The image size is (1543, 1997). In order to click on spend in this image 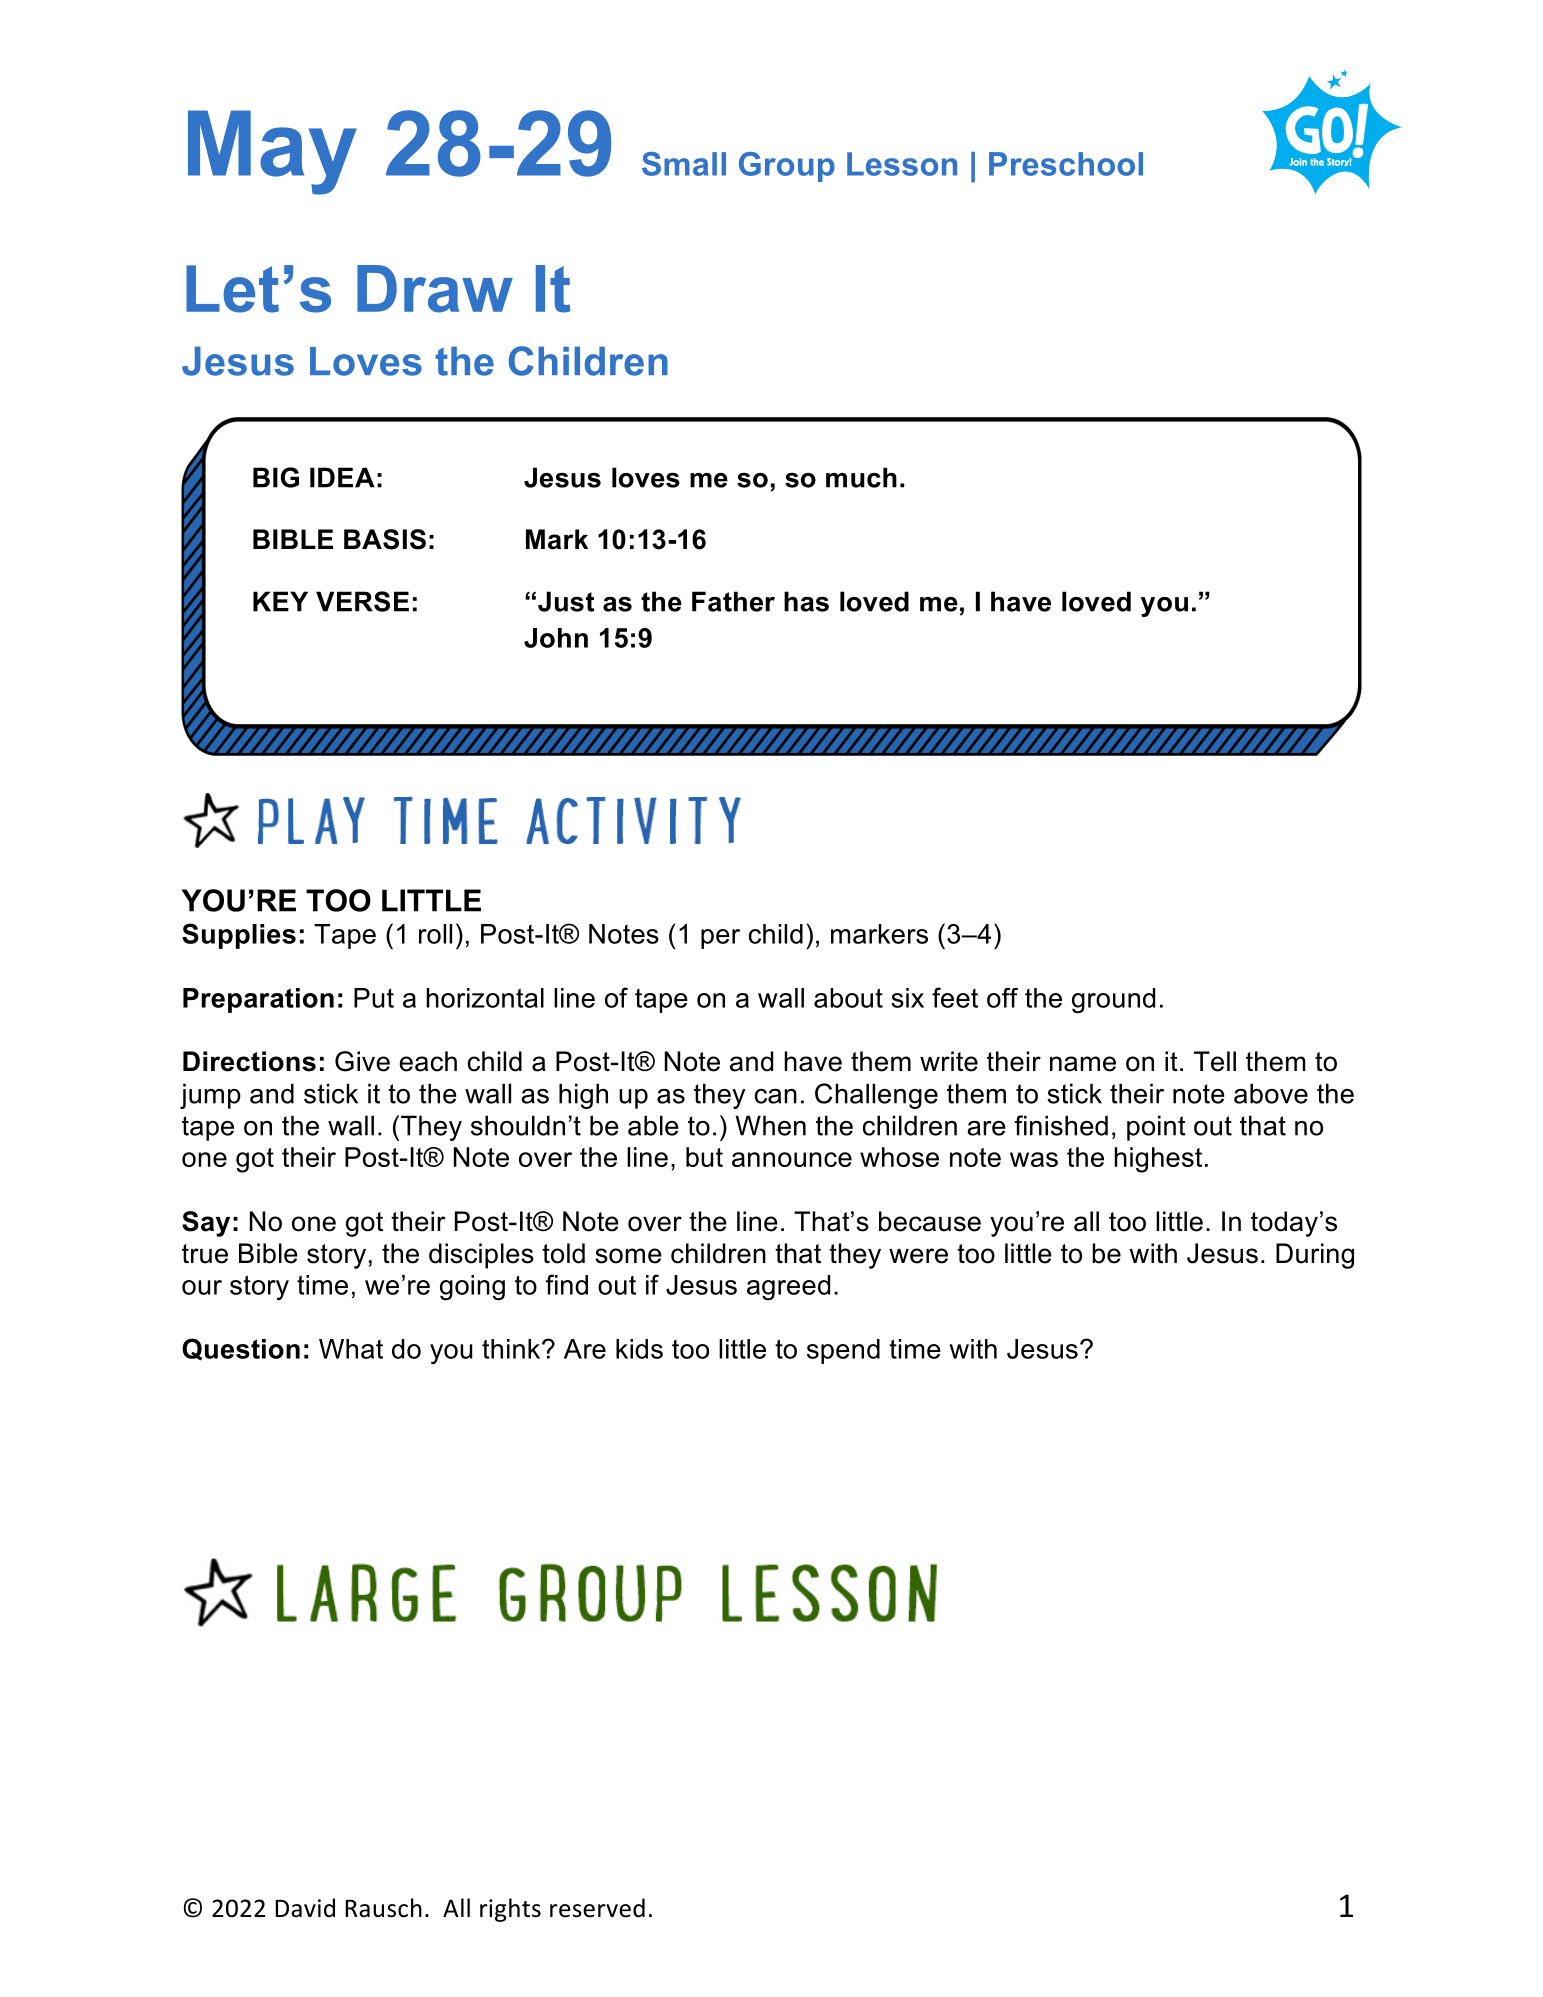, I will do `click(843, 1351)`.
